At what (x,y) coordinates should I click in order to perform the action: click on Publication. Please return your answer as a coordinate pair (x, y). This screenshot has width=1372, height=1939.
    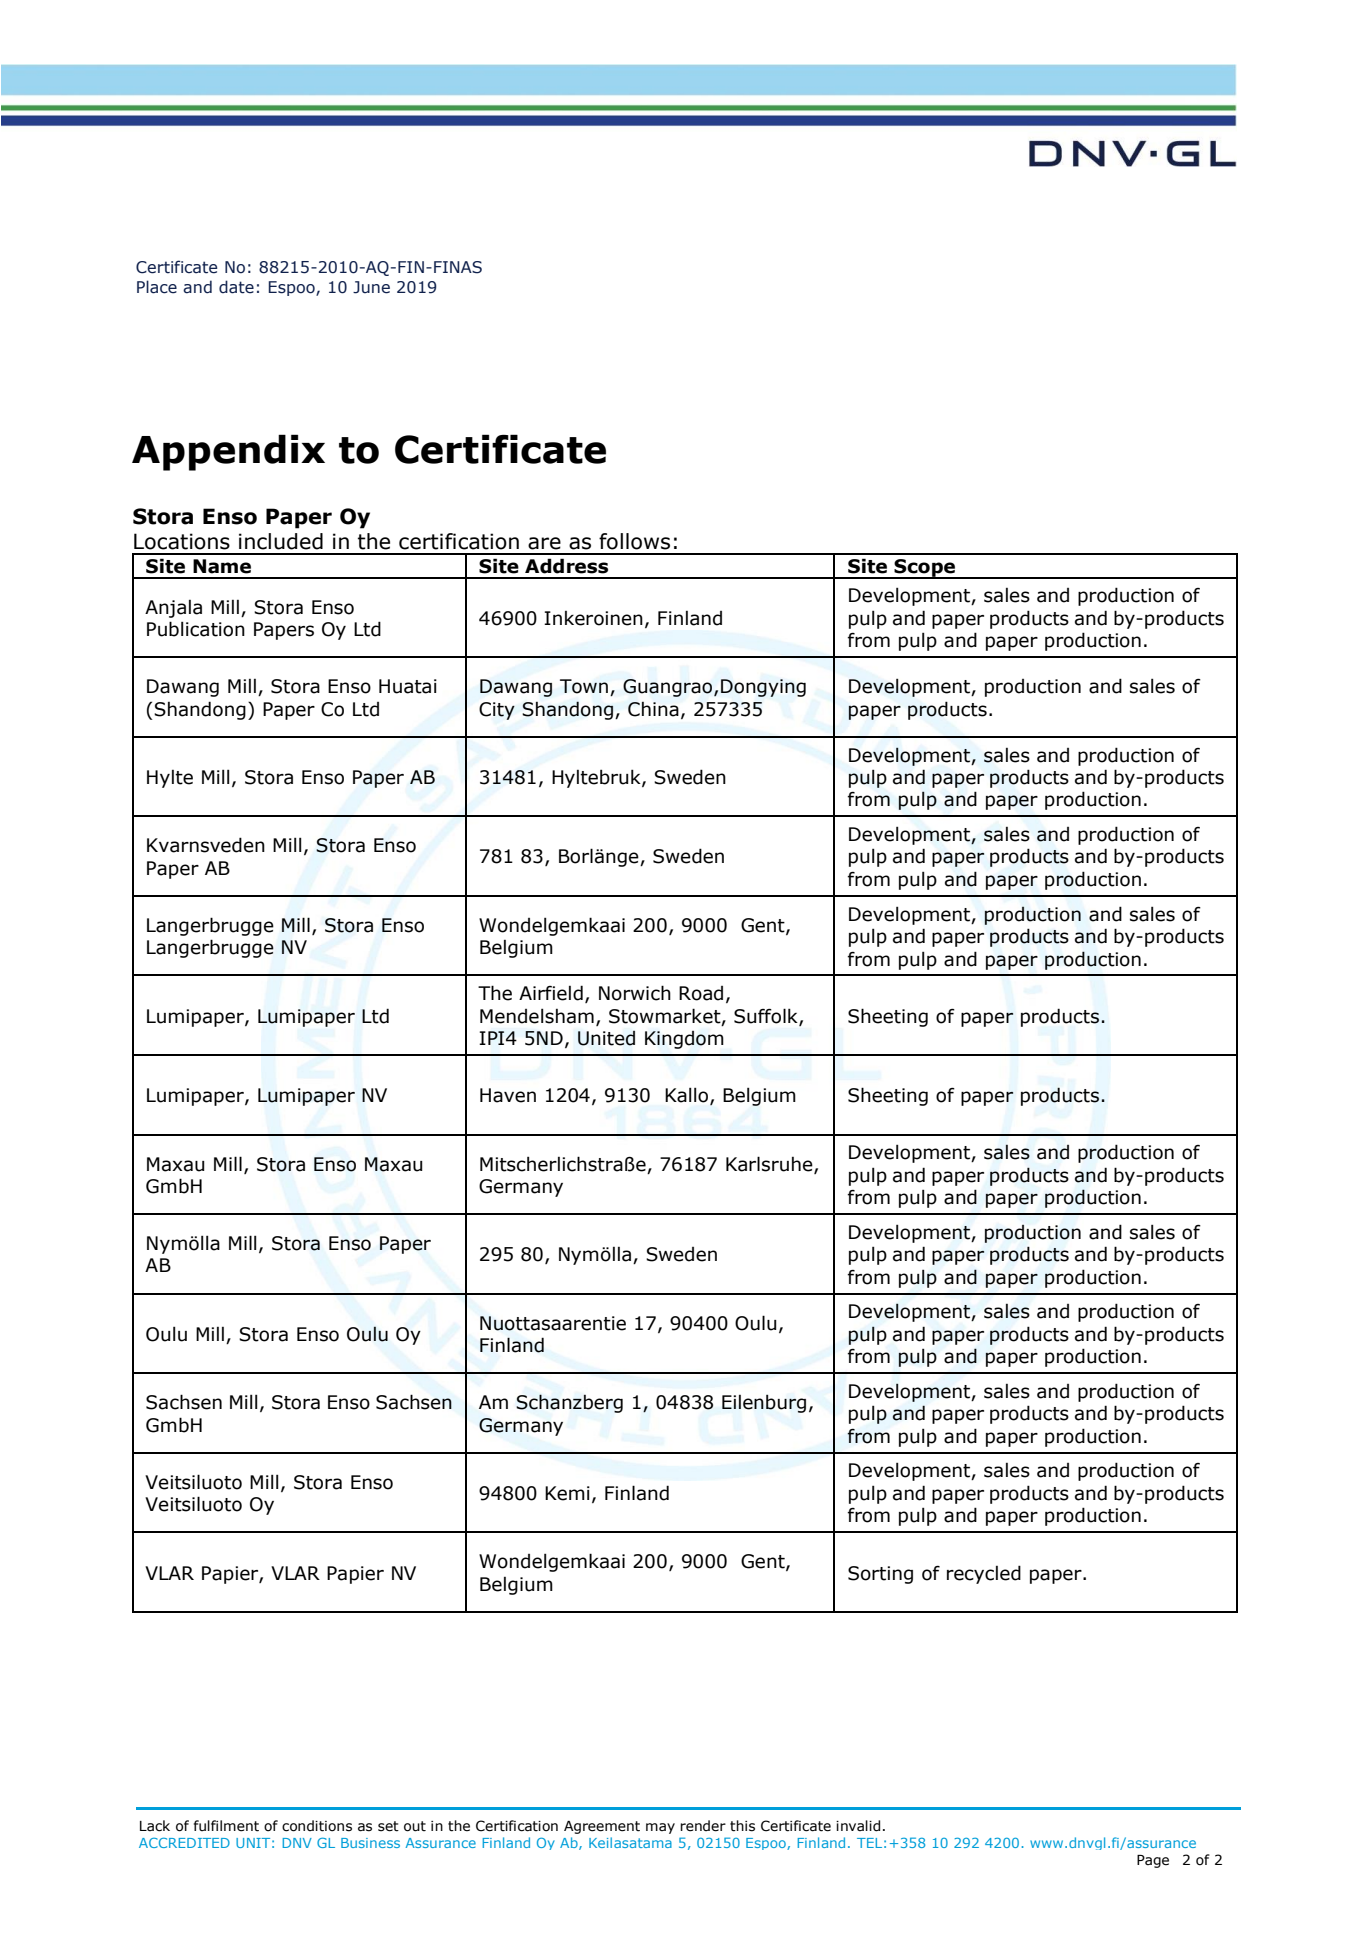
    Looking at the image, I should click on (196, 629).
